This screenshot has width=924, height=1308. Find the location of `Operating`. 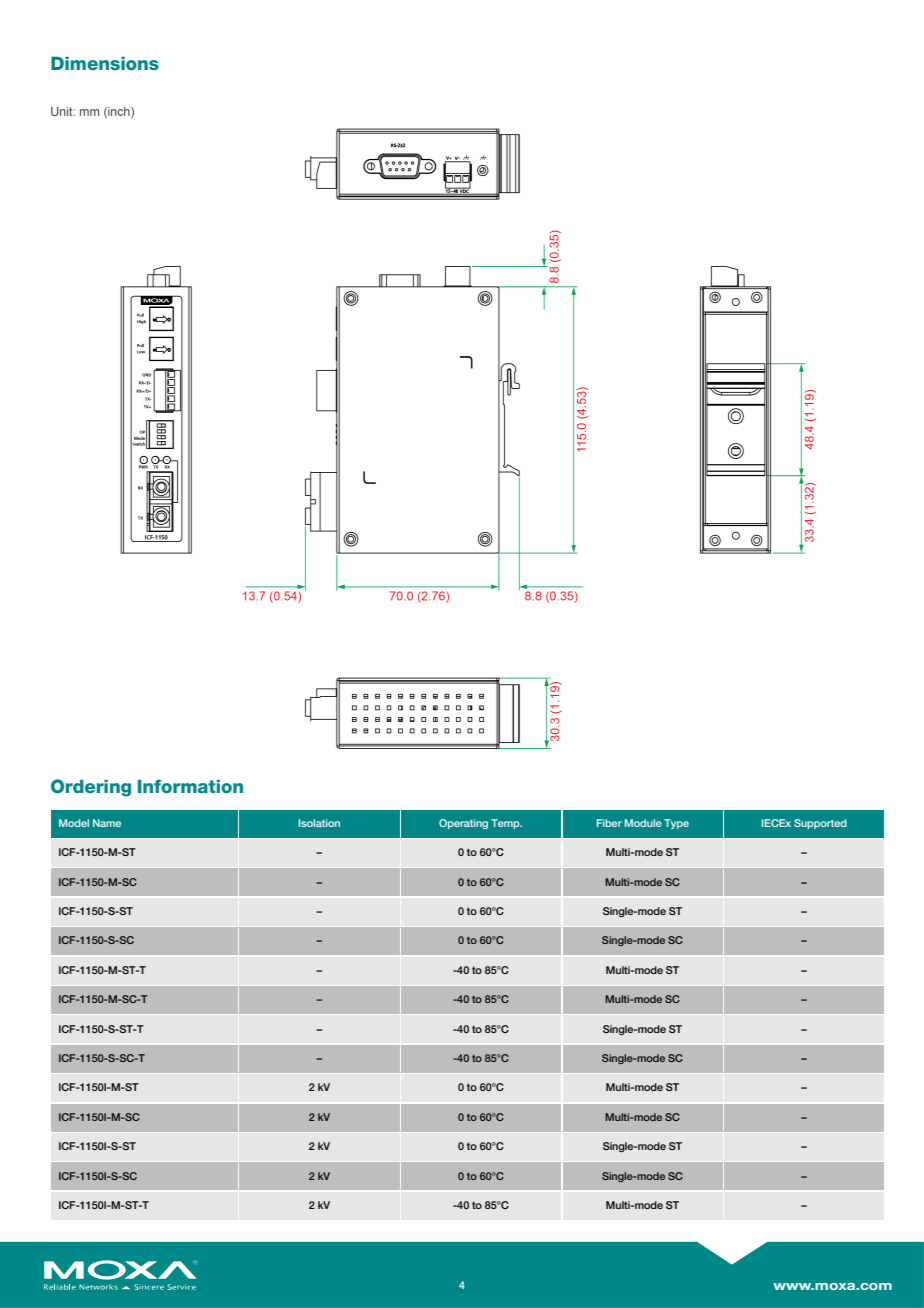

Operating is located at coordinates (463, 824).
